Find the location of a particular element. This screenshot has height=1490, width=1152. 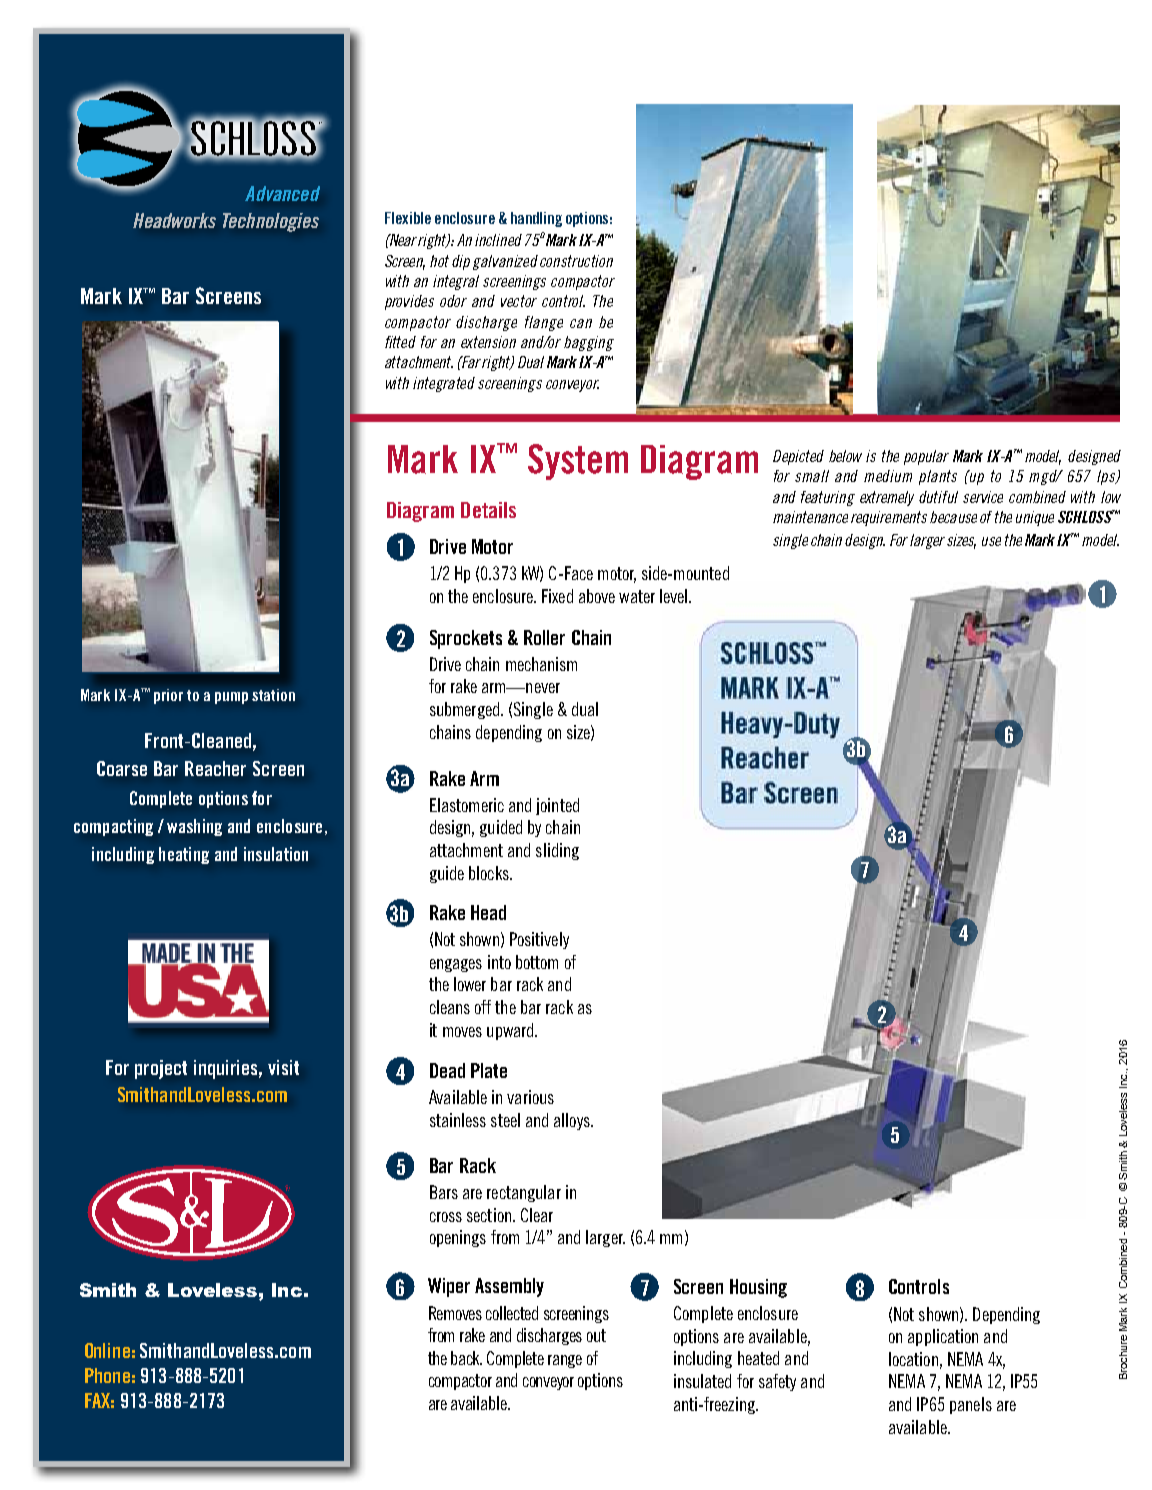

Reacher is located at coordinates (215, 768).
